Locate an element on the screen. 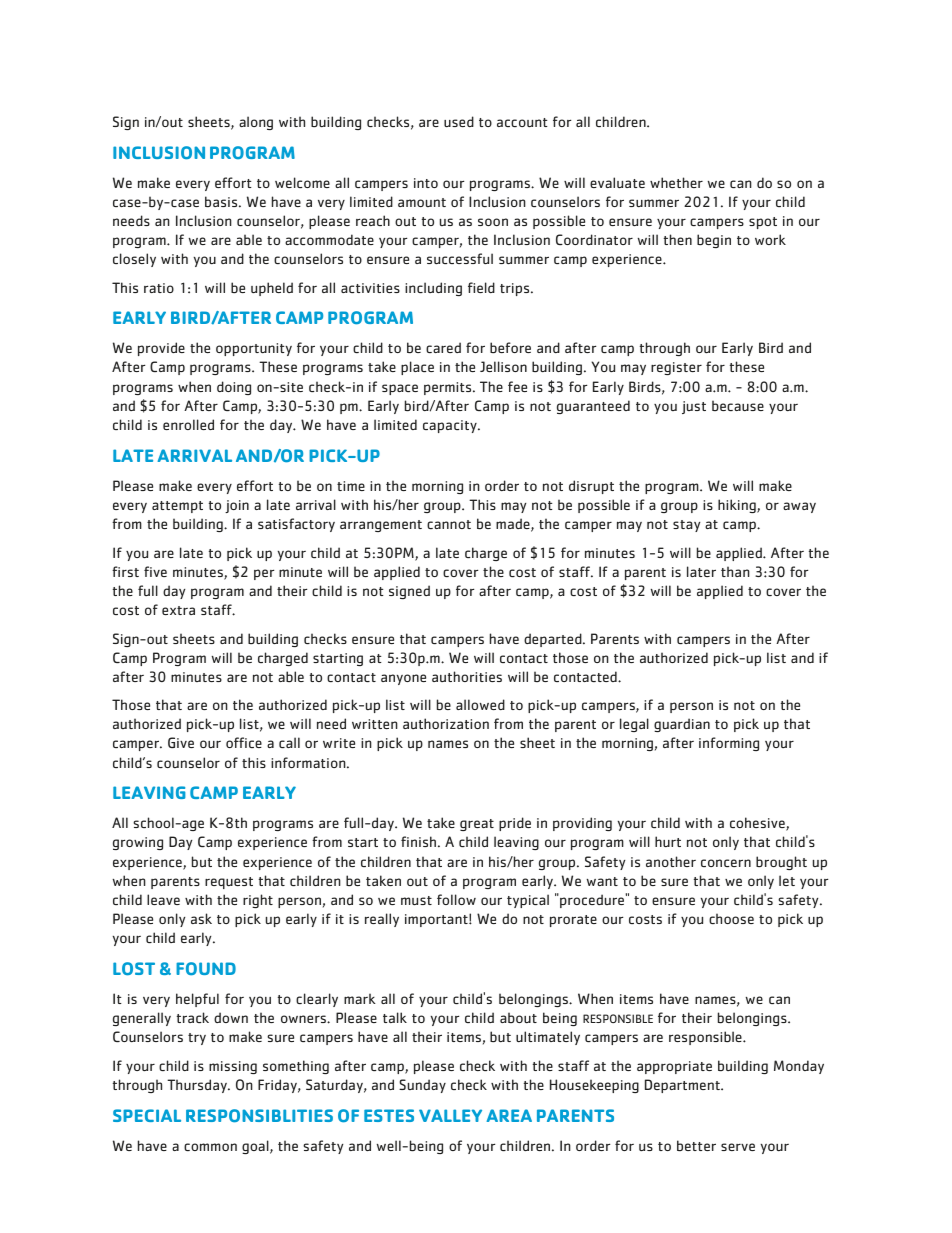 This screenshot has height=1233, width=952. extra is located at coordinates (178, 610).
